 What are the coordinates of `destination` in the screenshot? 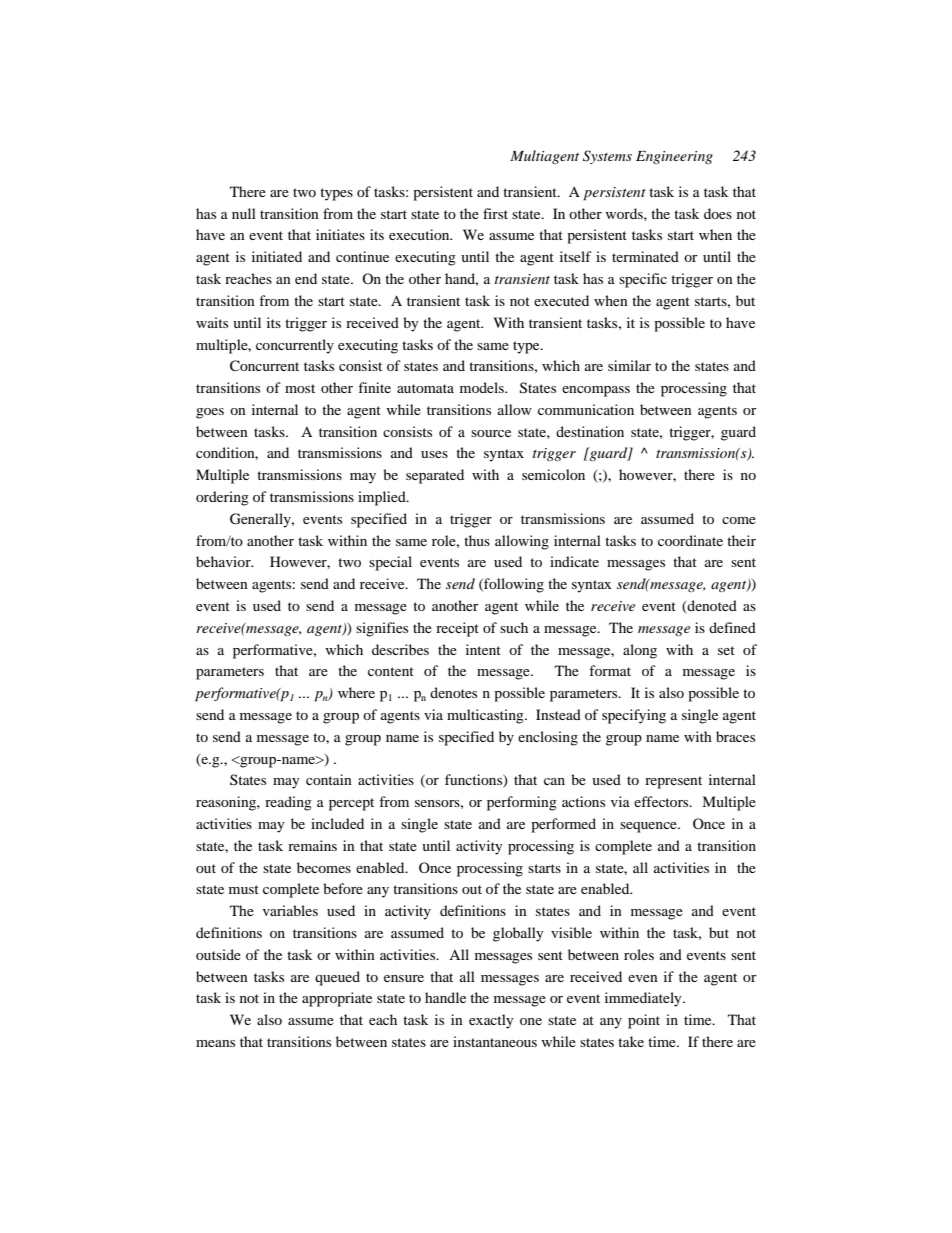 It's located at (590, 431).
